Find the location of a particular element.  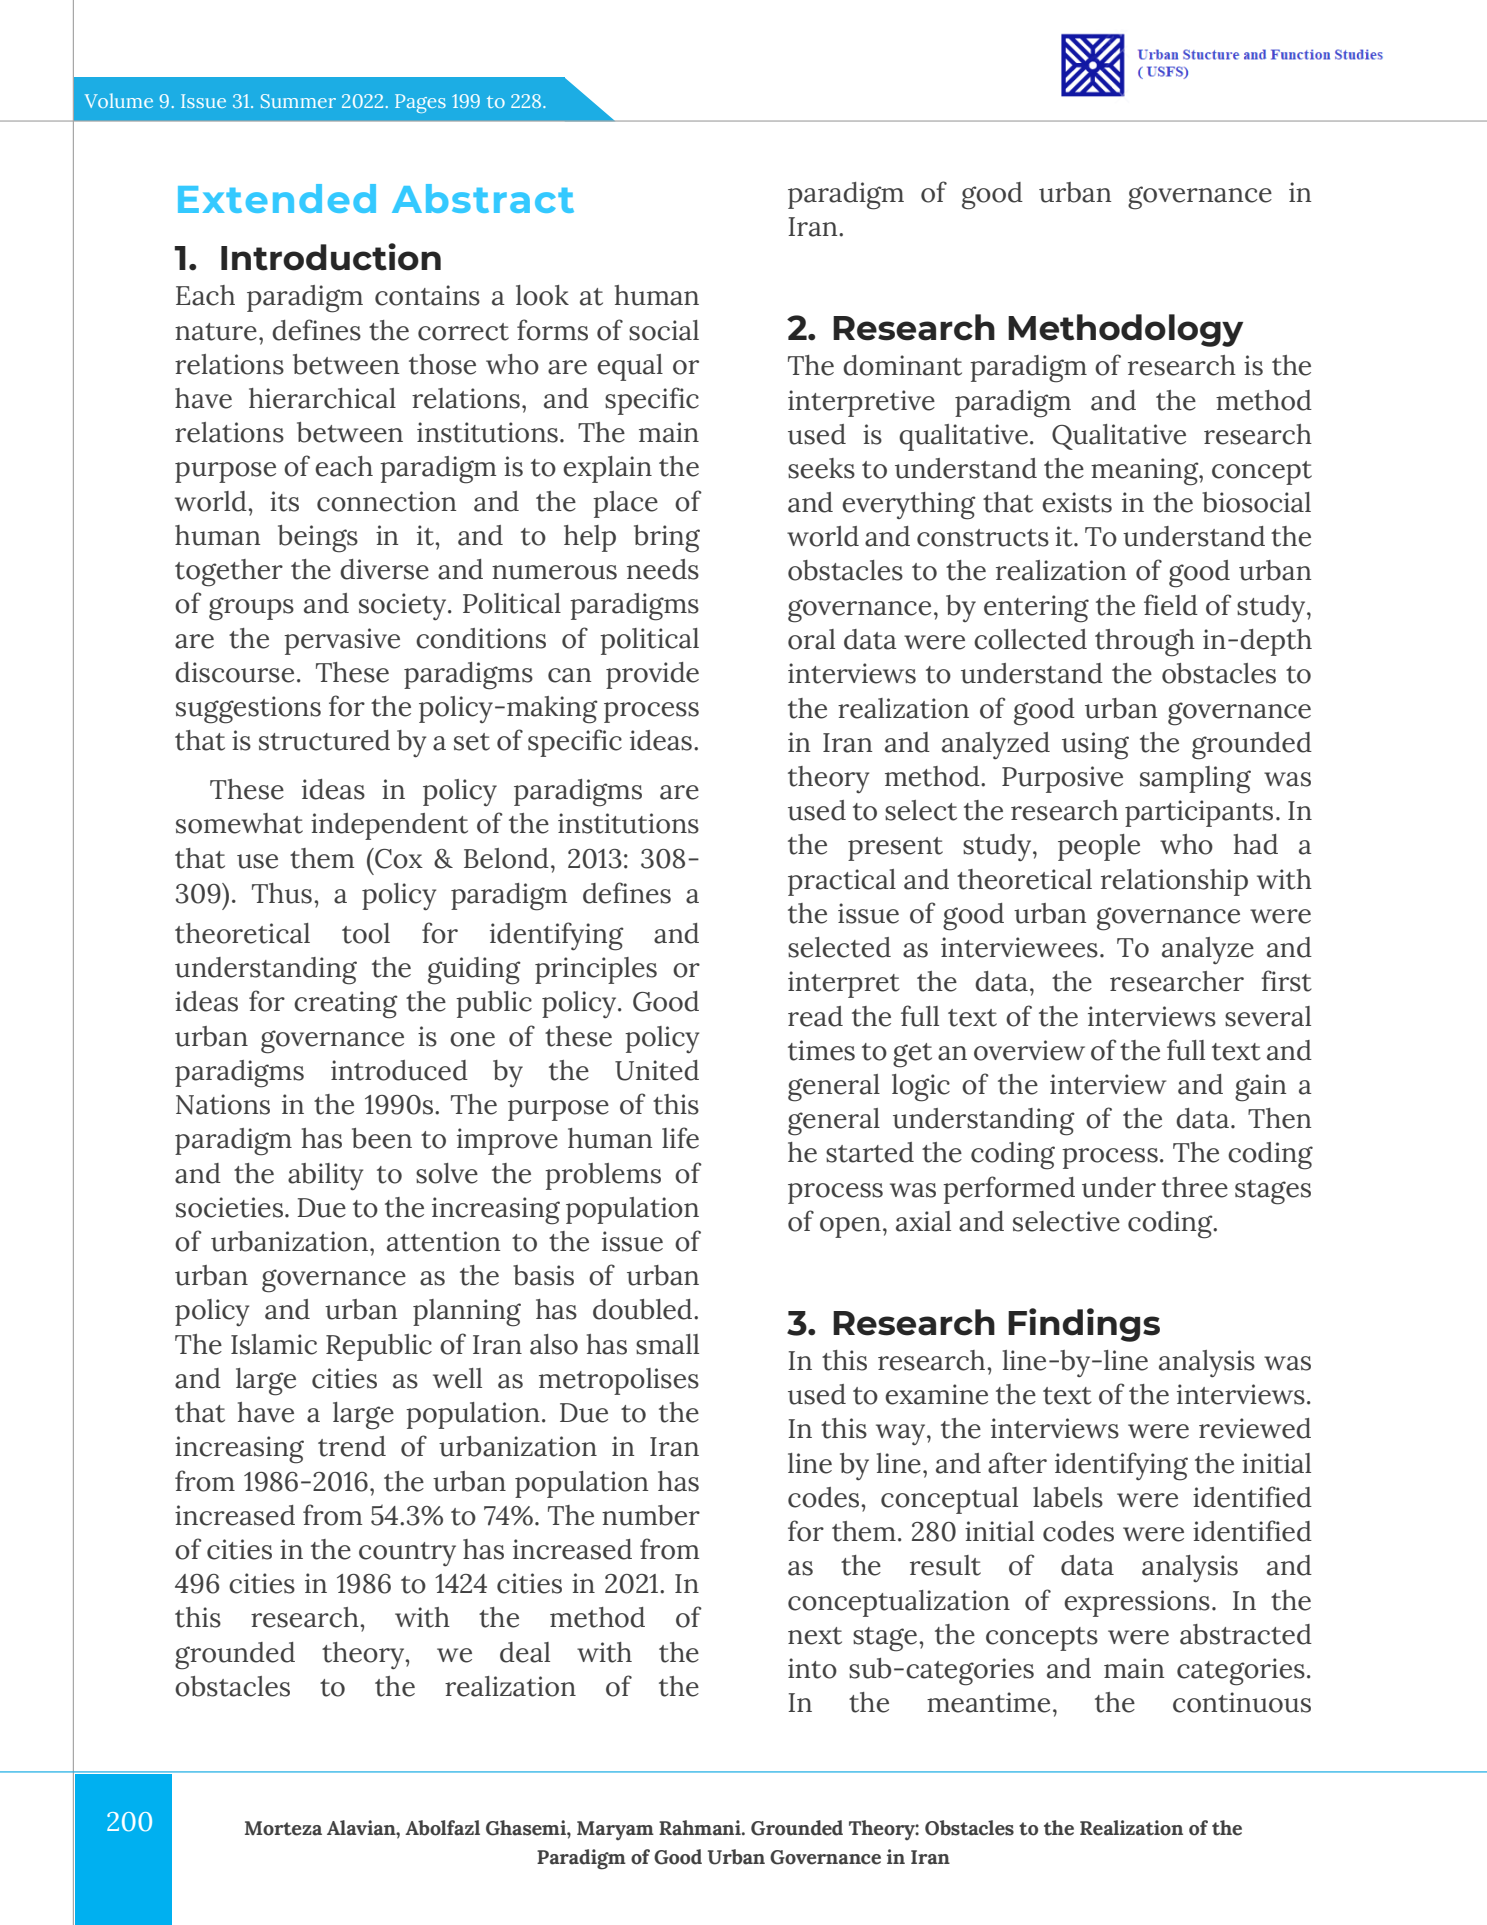

Extended is located at coordinates (277, 198).
